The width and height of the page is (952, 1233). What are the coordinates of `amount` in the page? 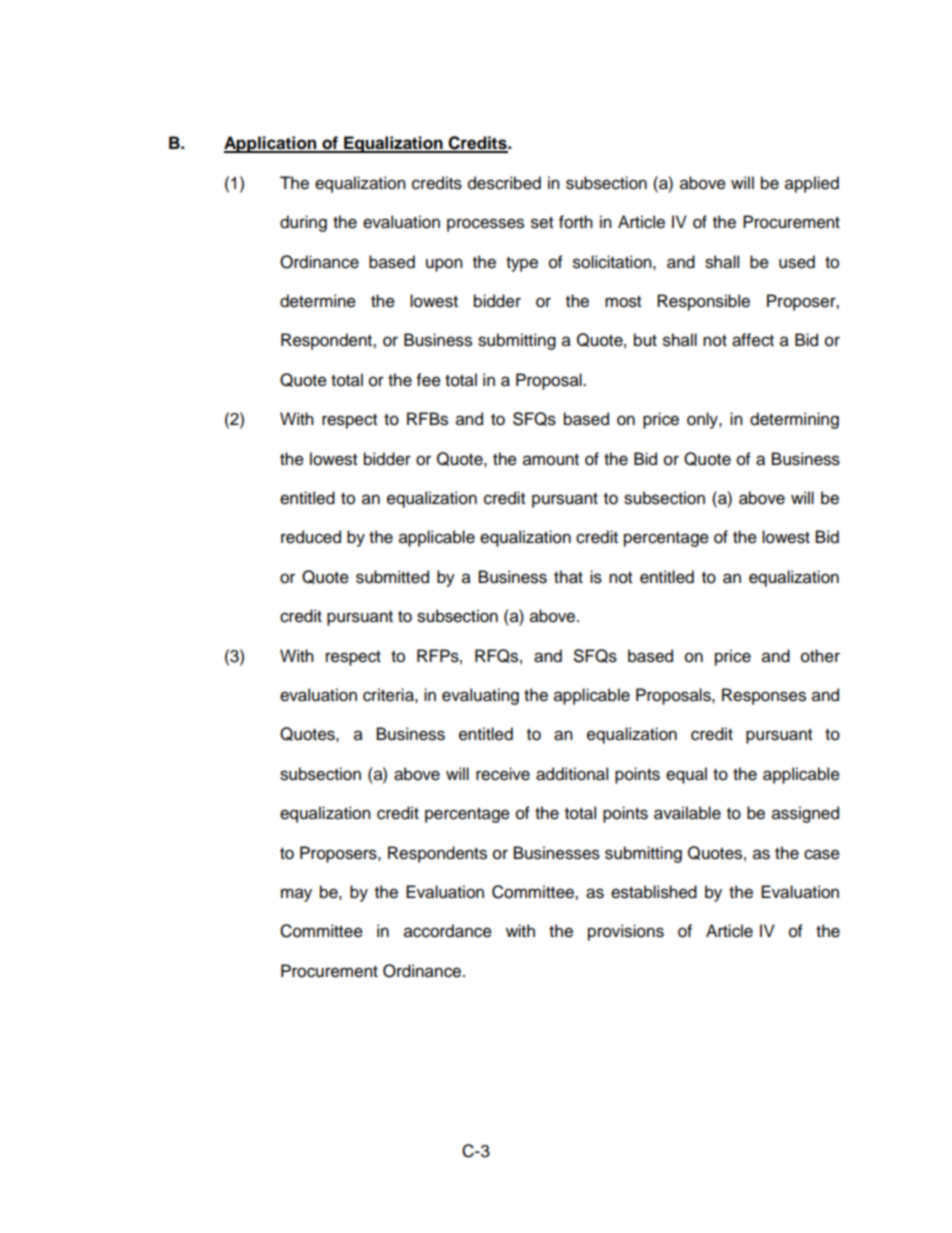 It's located at (551, 460).
